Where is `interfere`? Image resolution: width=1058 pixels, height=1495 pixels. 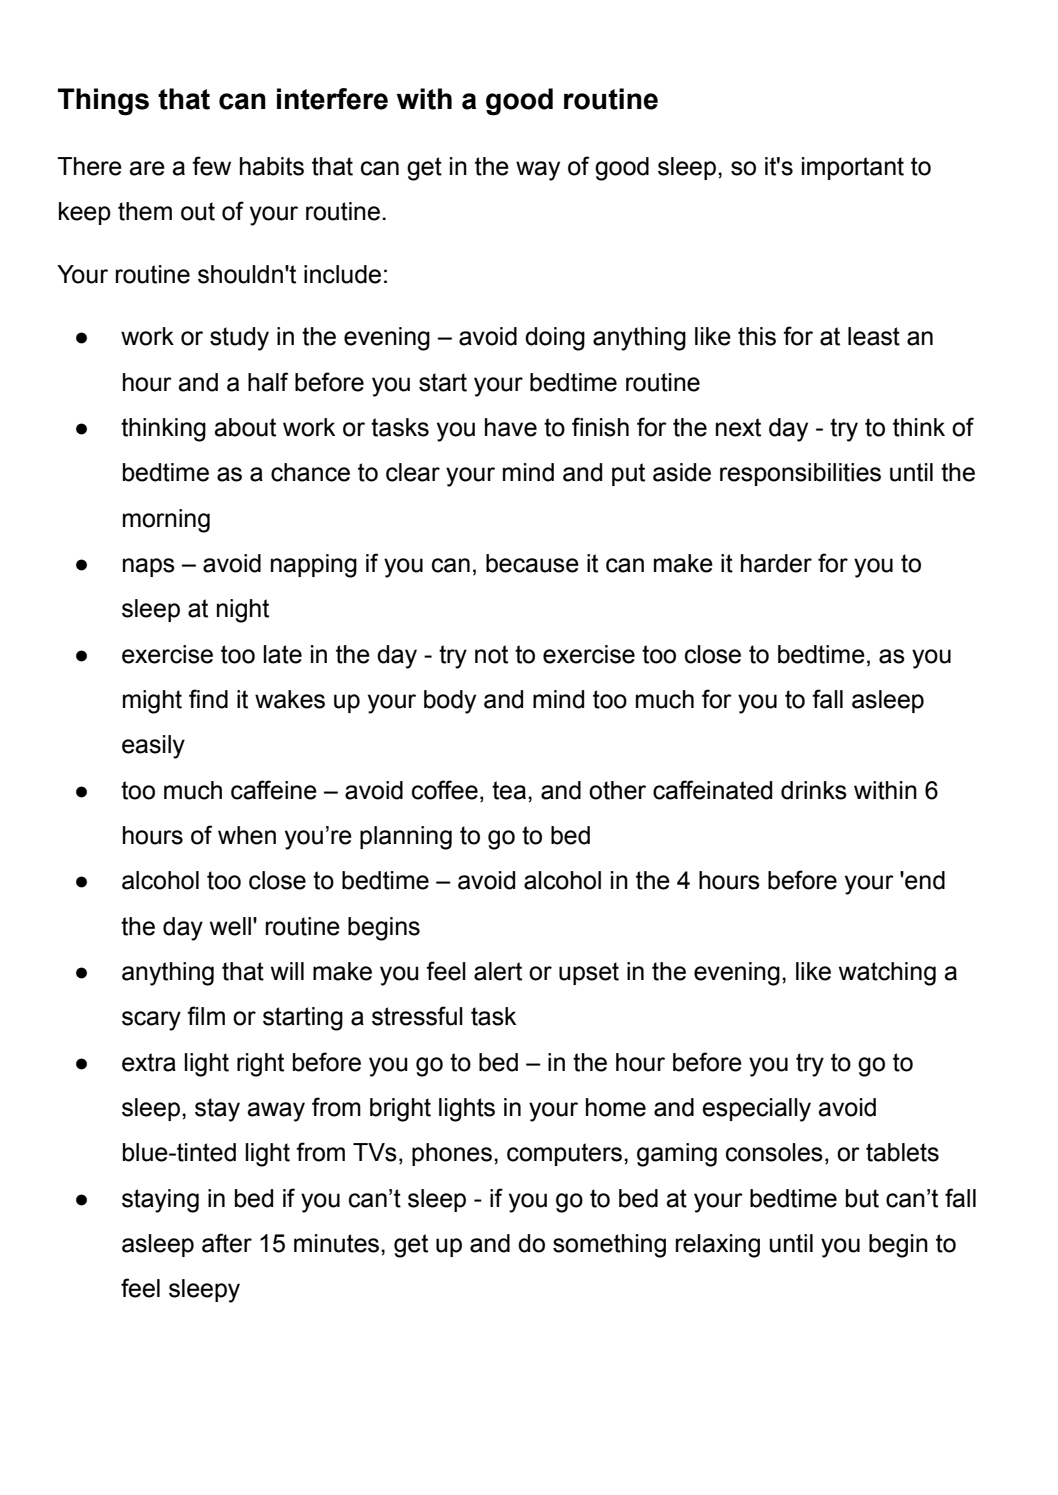
interfere is located at coordinates (332, 99).
